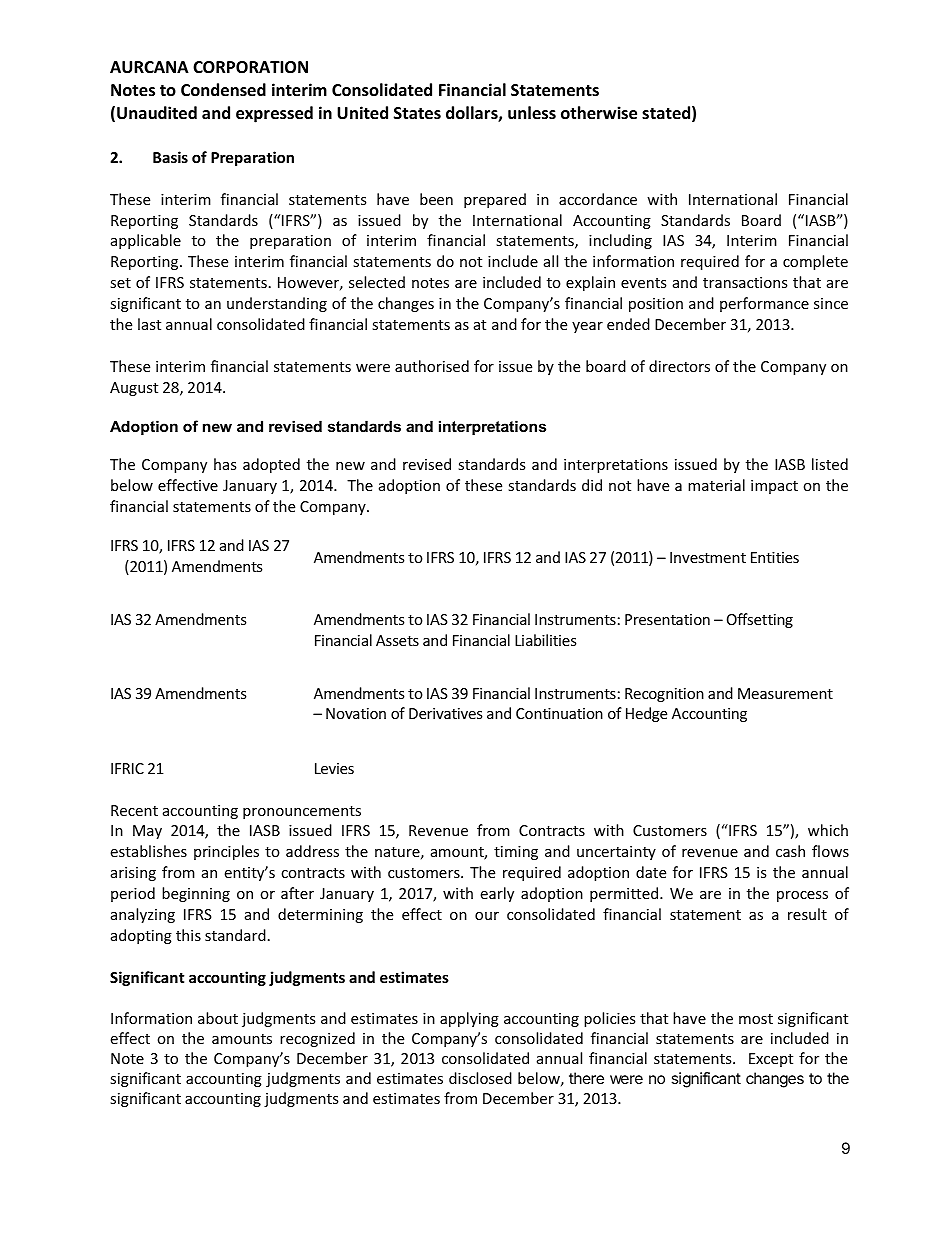 This page has width=952, height=1233. What do you see at coordinates (223, 90) in the page?
I see `Condensed` at bounding box center [223, 90].
